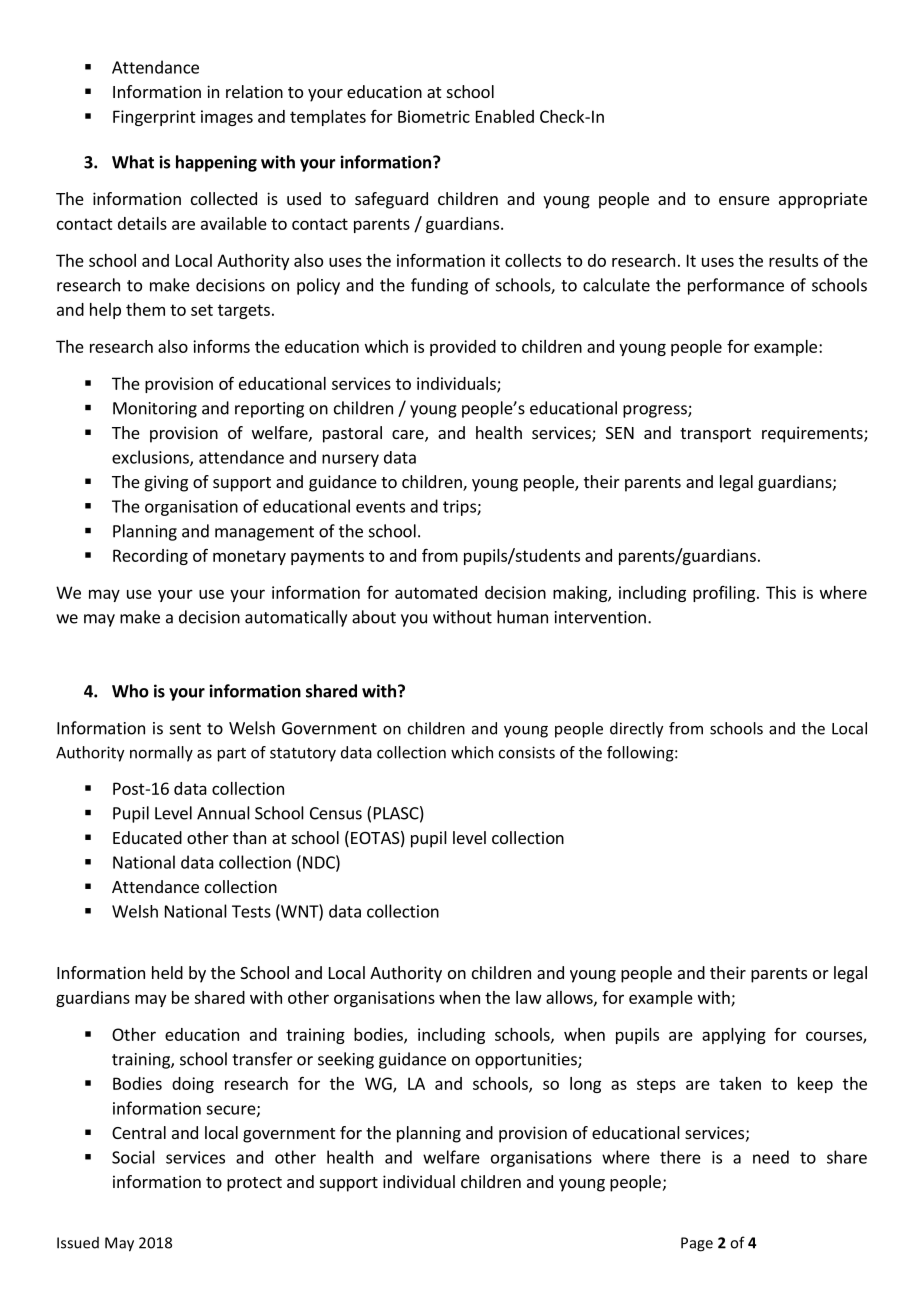 This screenshot has width=924, height=1308. Describe the element at coordinates (744, 200) in the screenshot. I see `ensure` at that location.
